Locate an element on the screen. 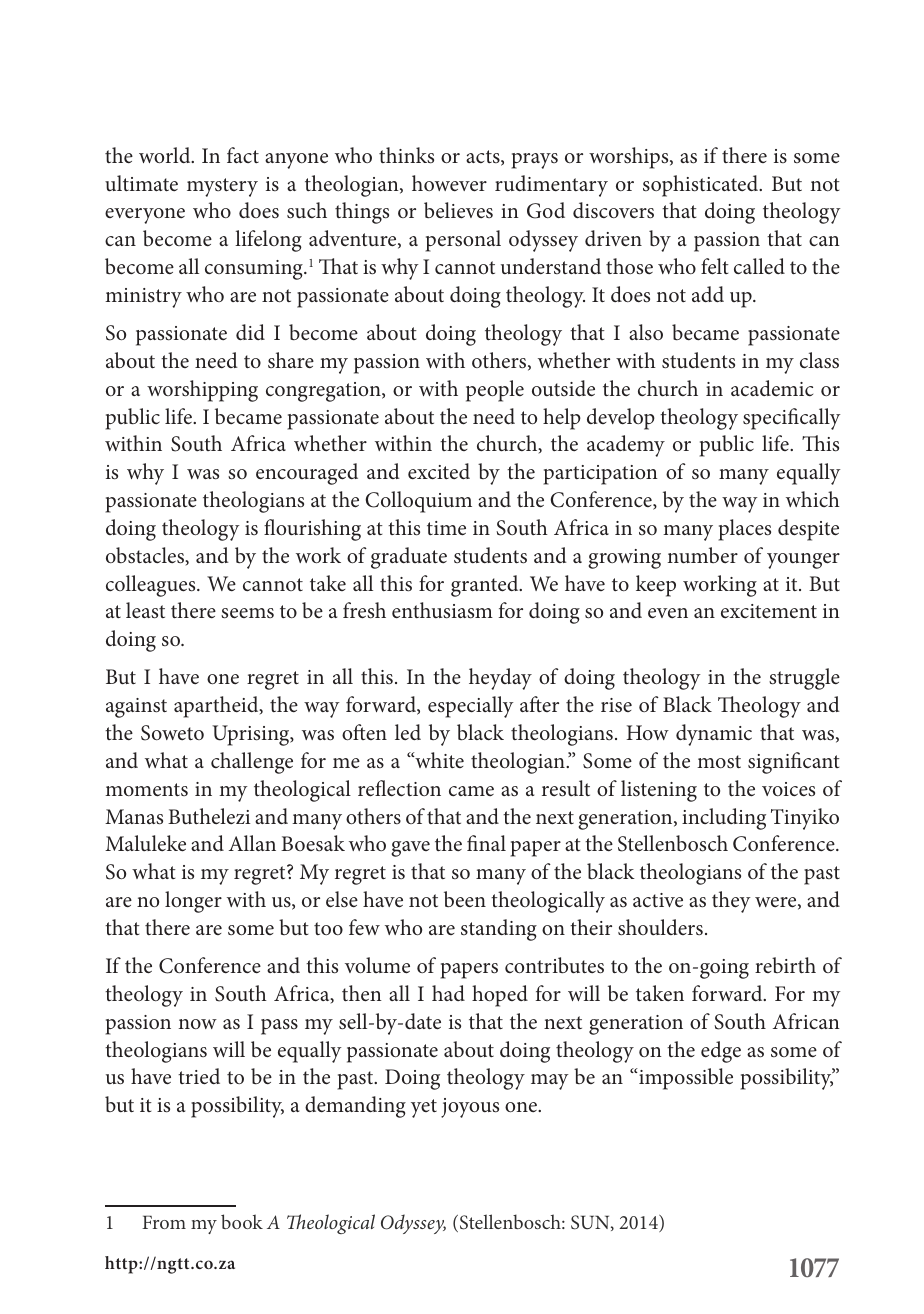 This screenshot has height=1314, width=924. book is located at coordinates (242, 1221).
